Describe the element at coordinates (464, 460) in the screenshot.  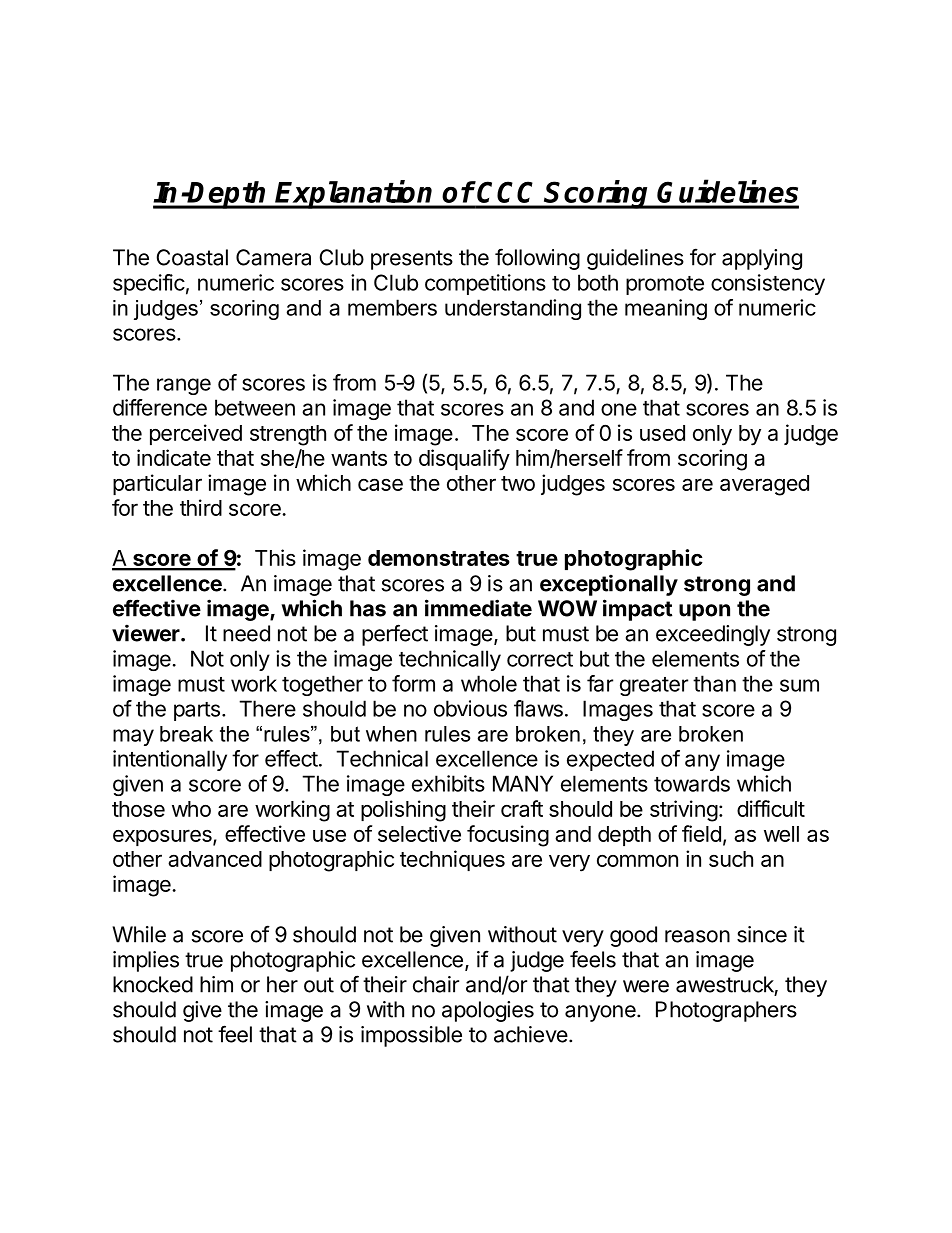
I see `disqualify` at that location.
